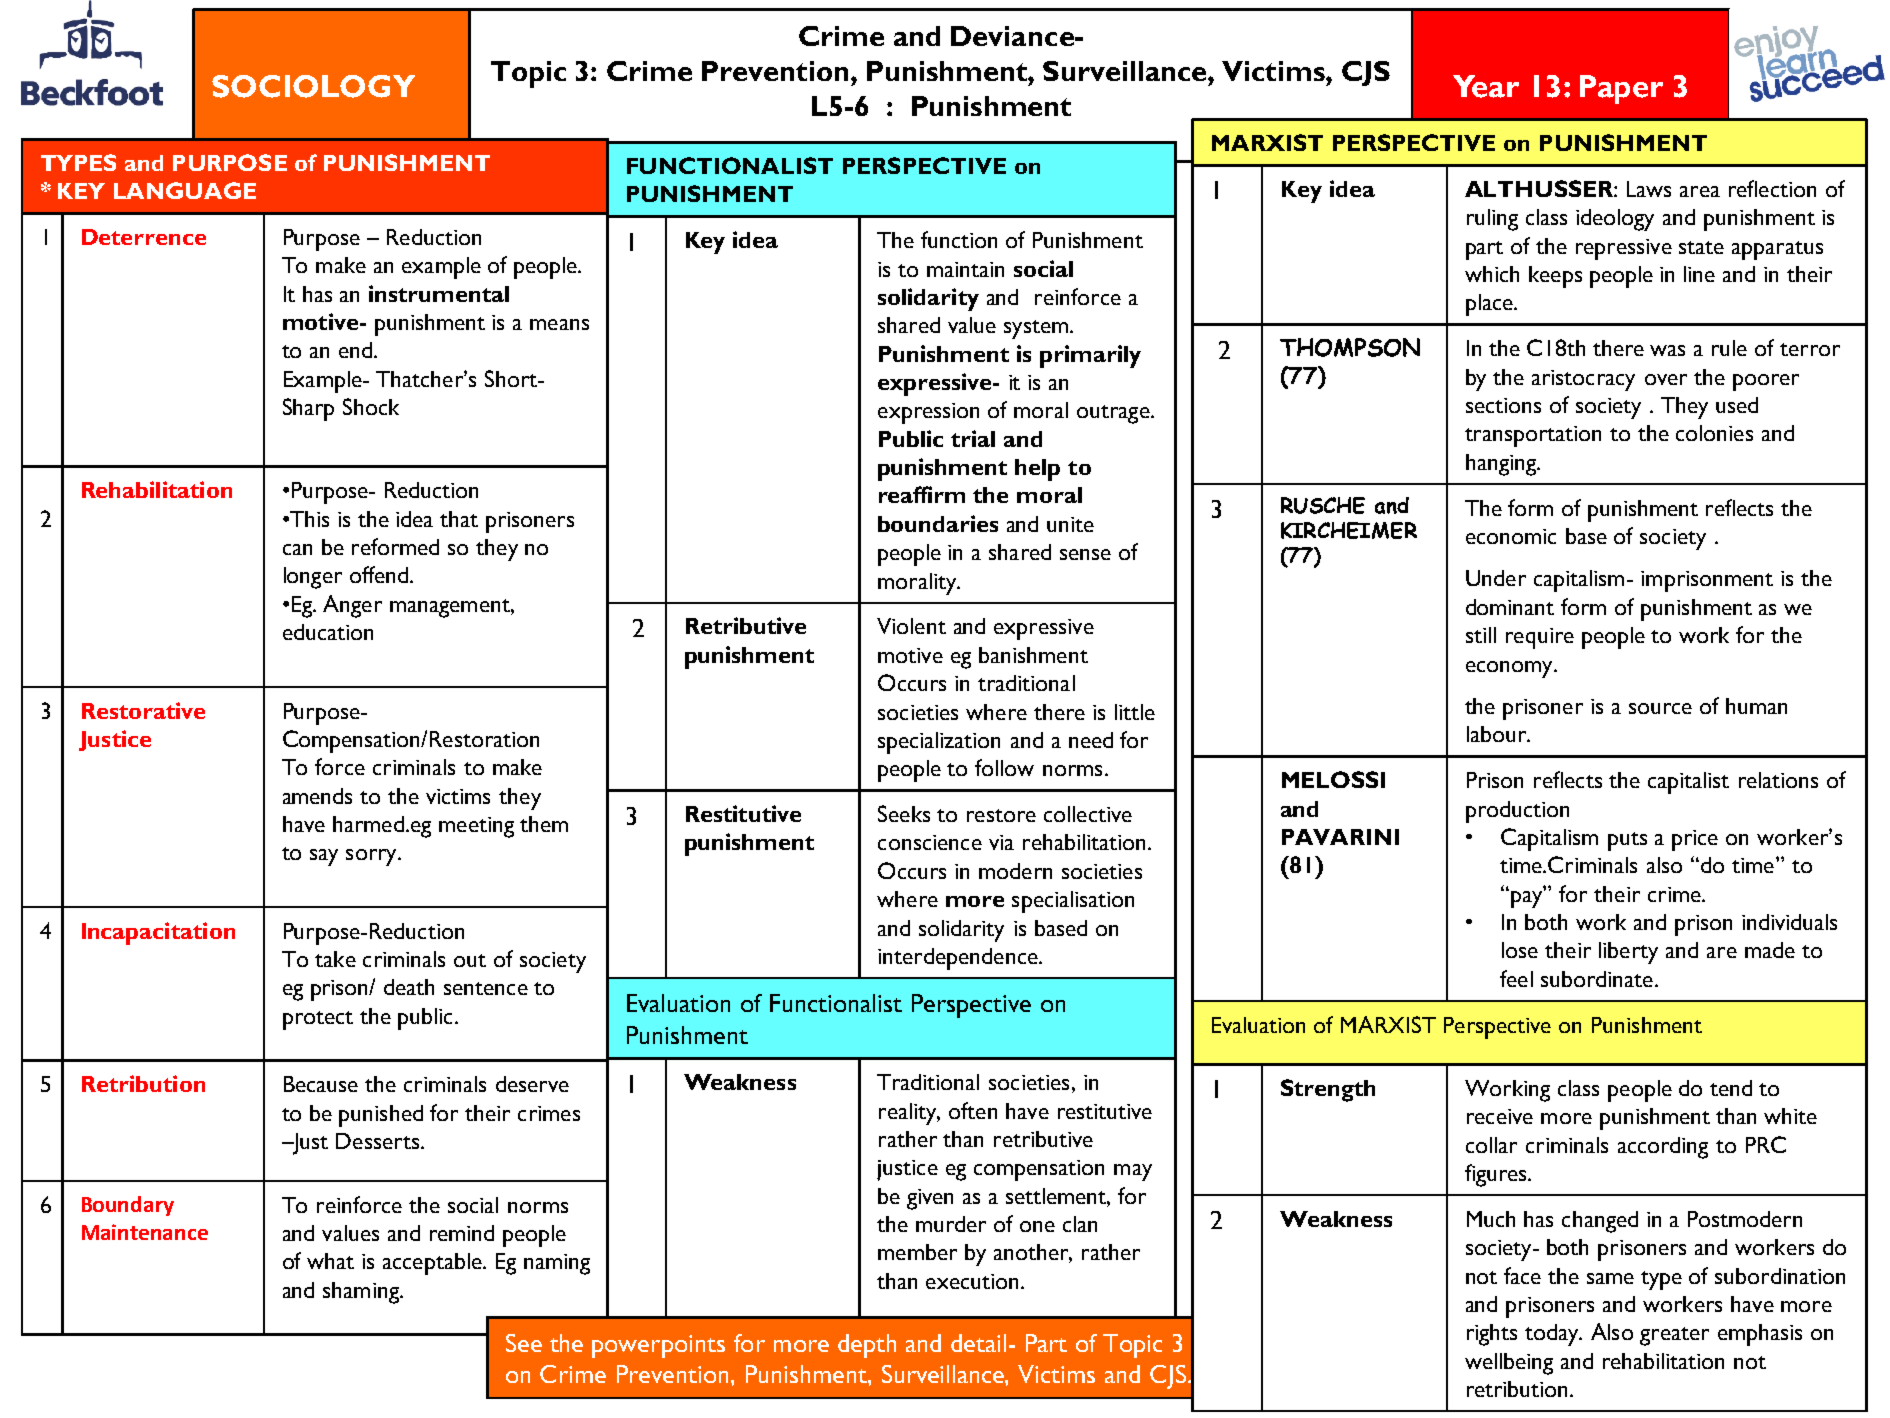 The width and height of the screenshot is (1890, 1418). I want to click on shaming, so click(362, 1293).
